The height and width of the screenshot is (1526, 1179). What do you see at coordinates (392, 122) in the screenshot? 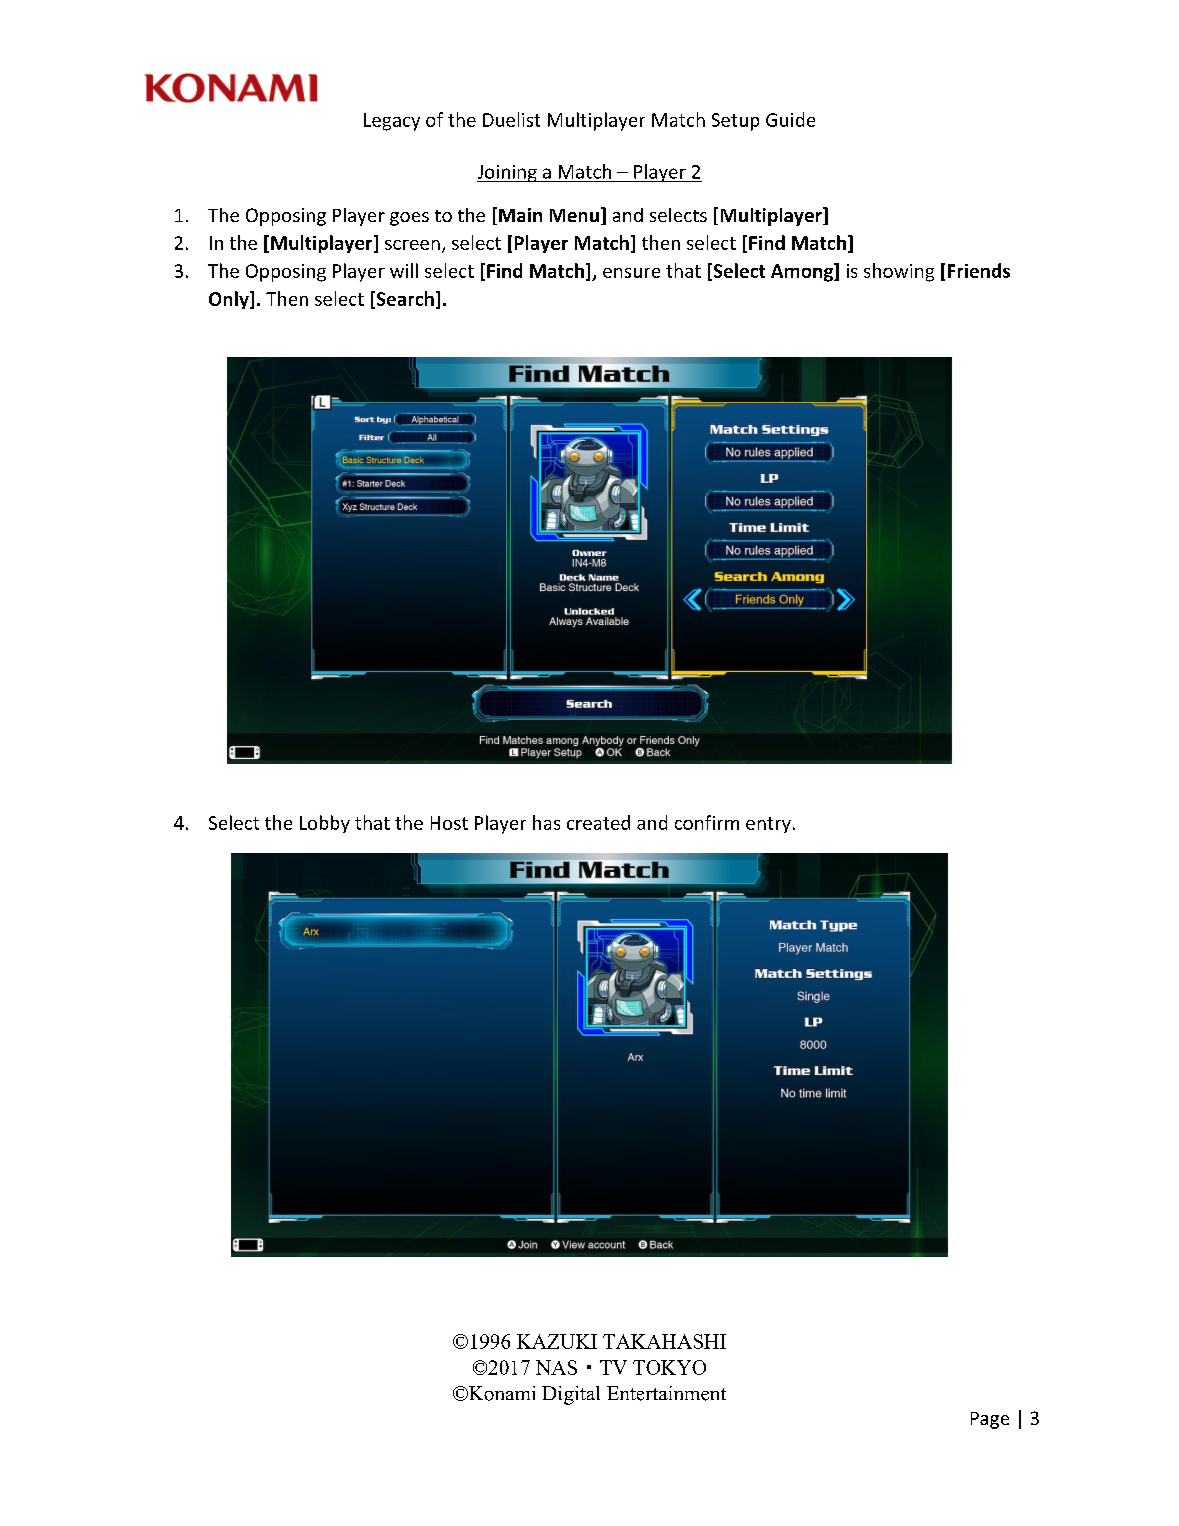
I see `Legacy` at bounding box center [392, 122].
